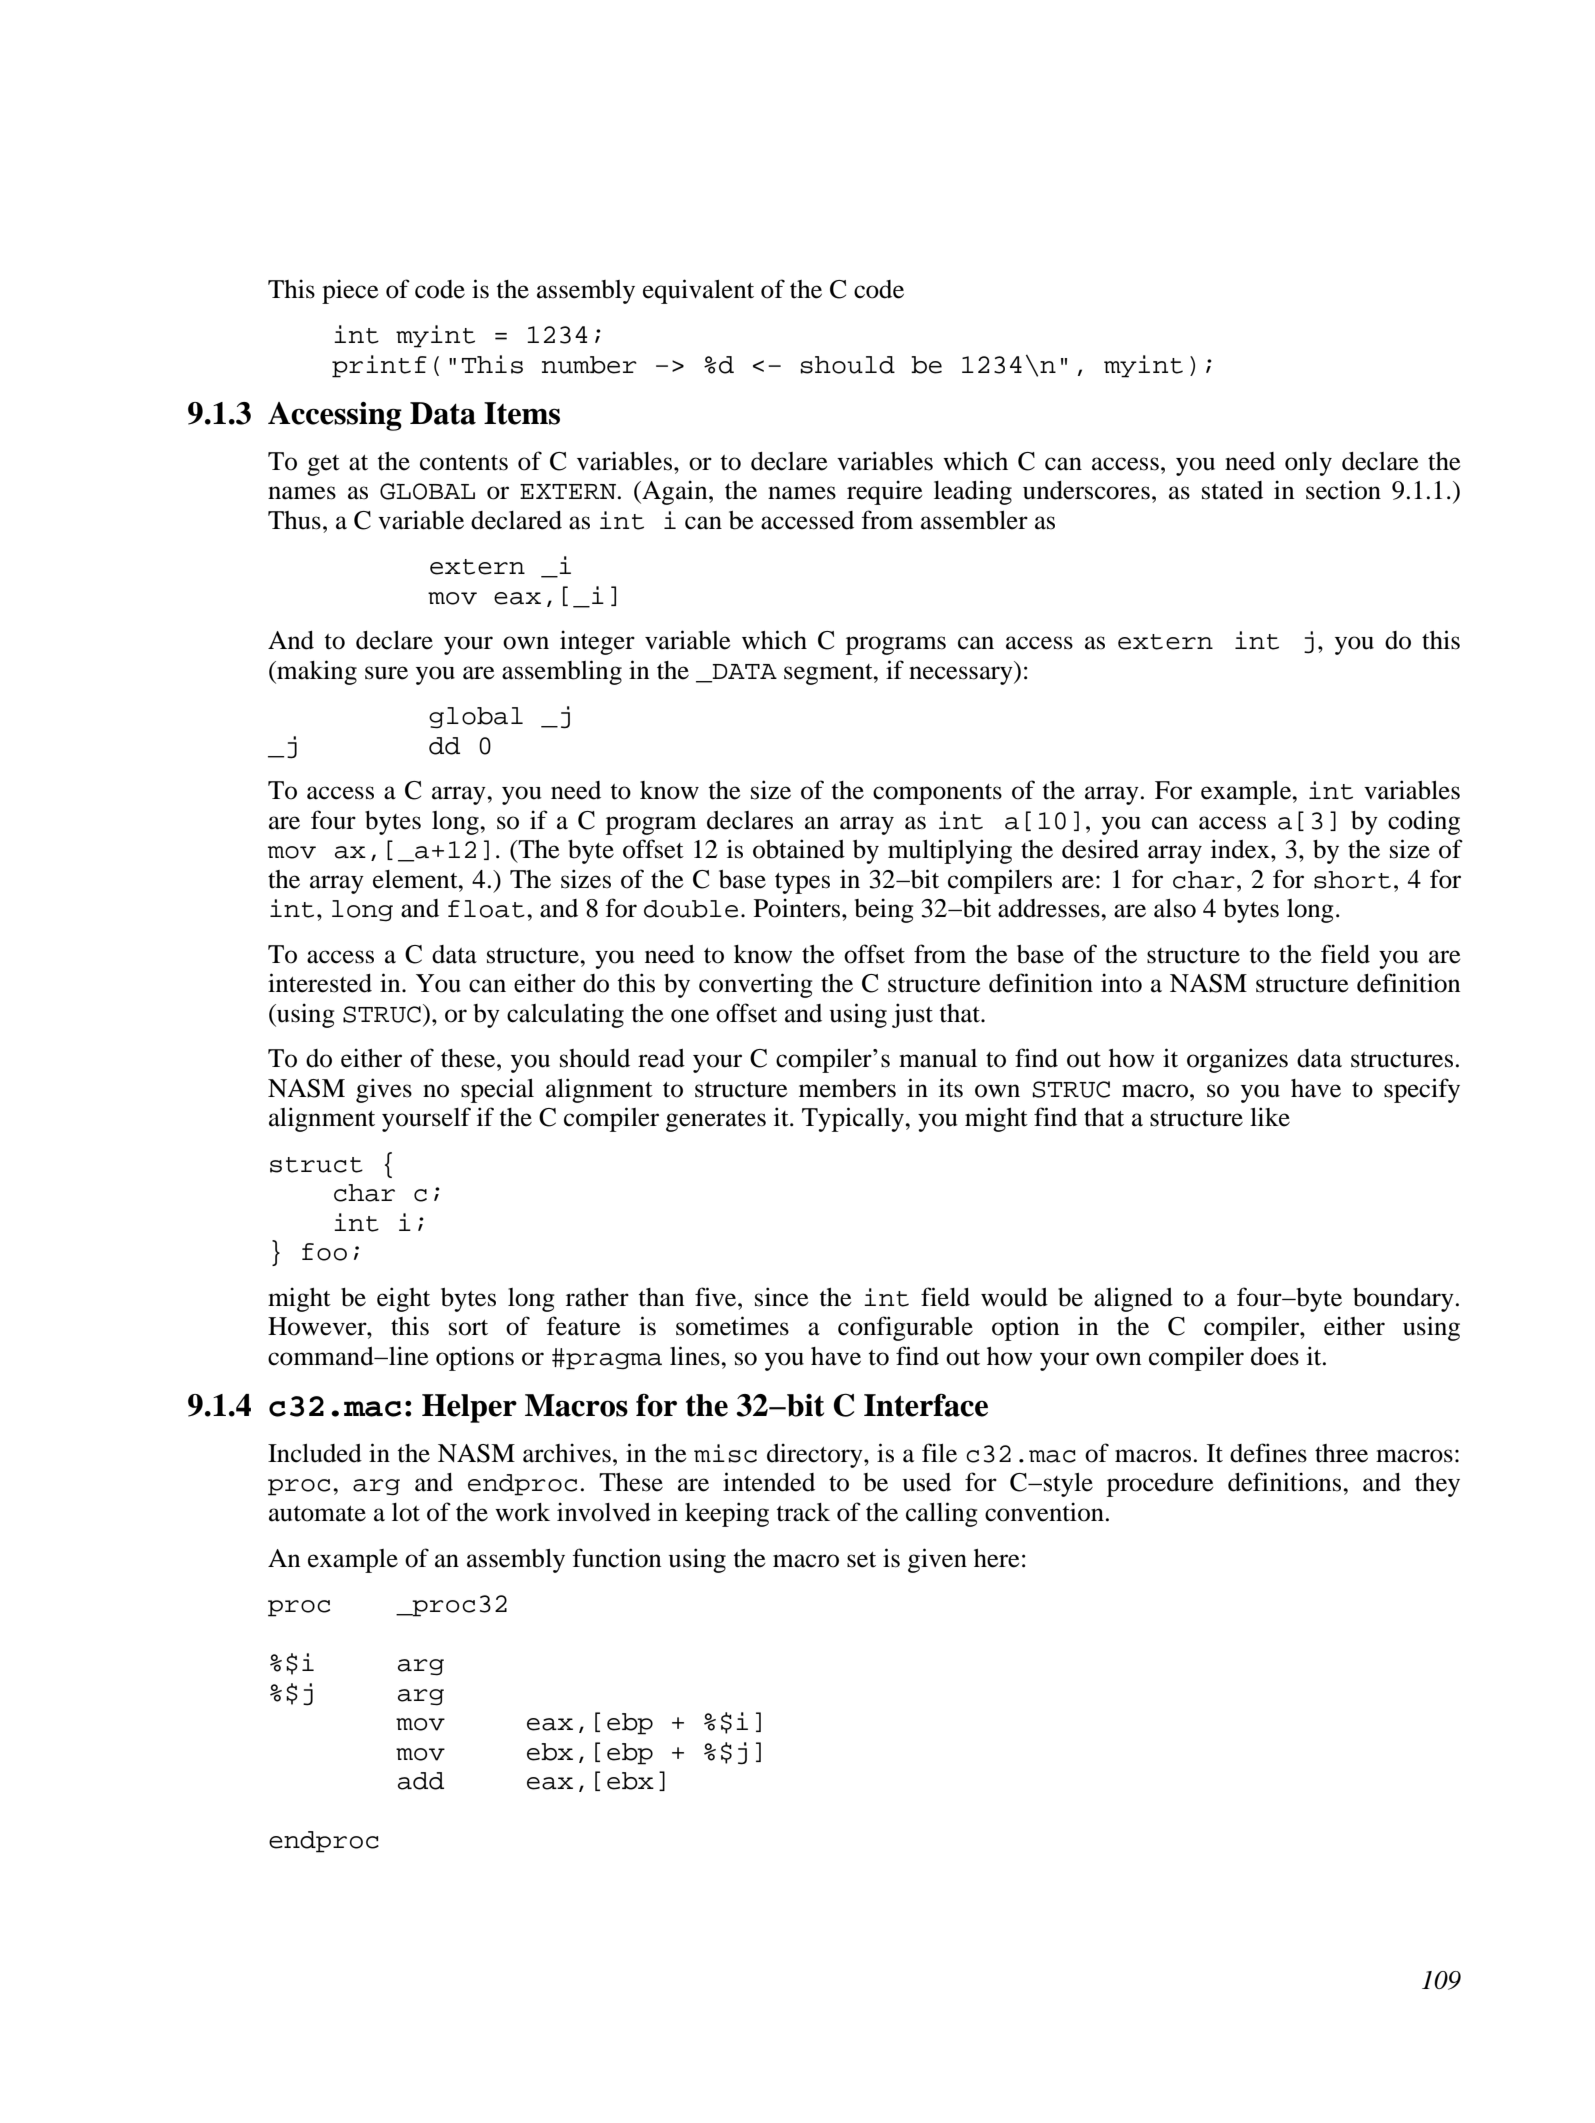 The width and height of the screenshot is (1595, 2123). What do you see at coordinates (486, 909) in the screenshot?
I see `float` at bounding box center [486, 909].
